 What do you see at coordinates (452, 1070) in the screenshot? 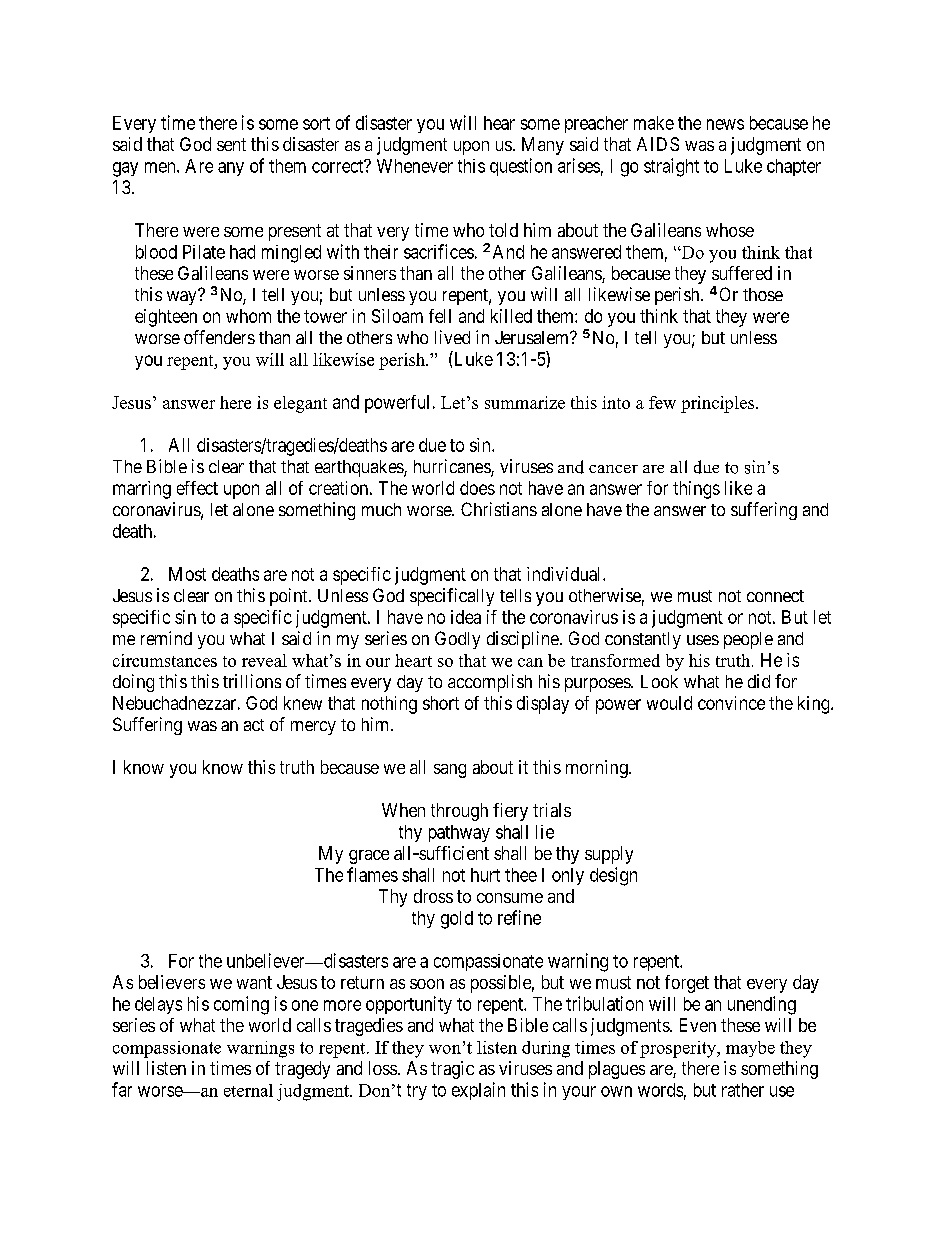
I see `tragic` at bounding box center [452, 1070].
